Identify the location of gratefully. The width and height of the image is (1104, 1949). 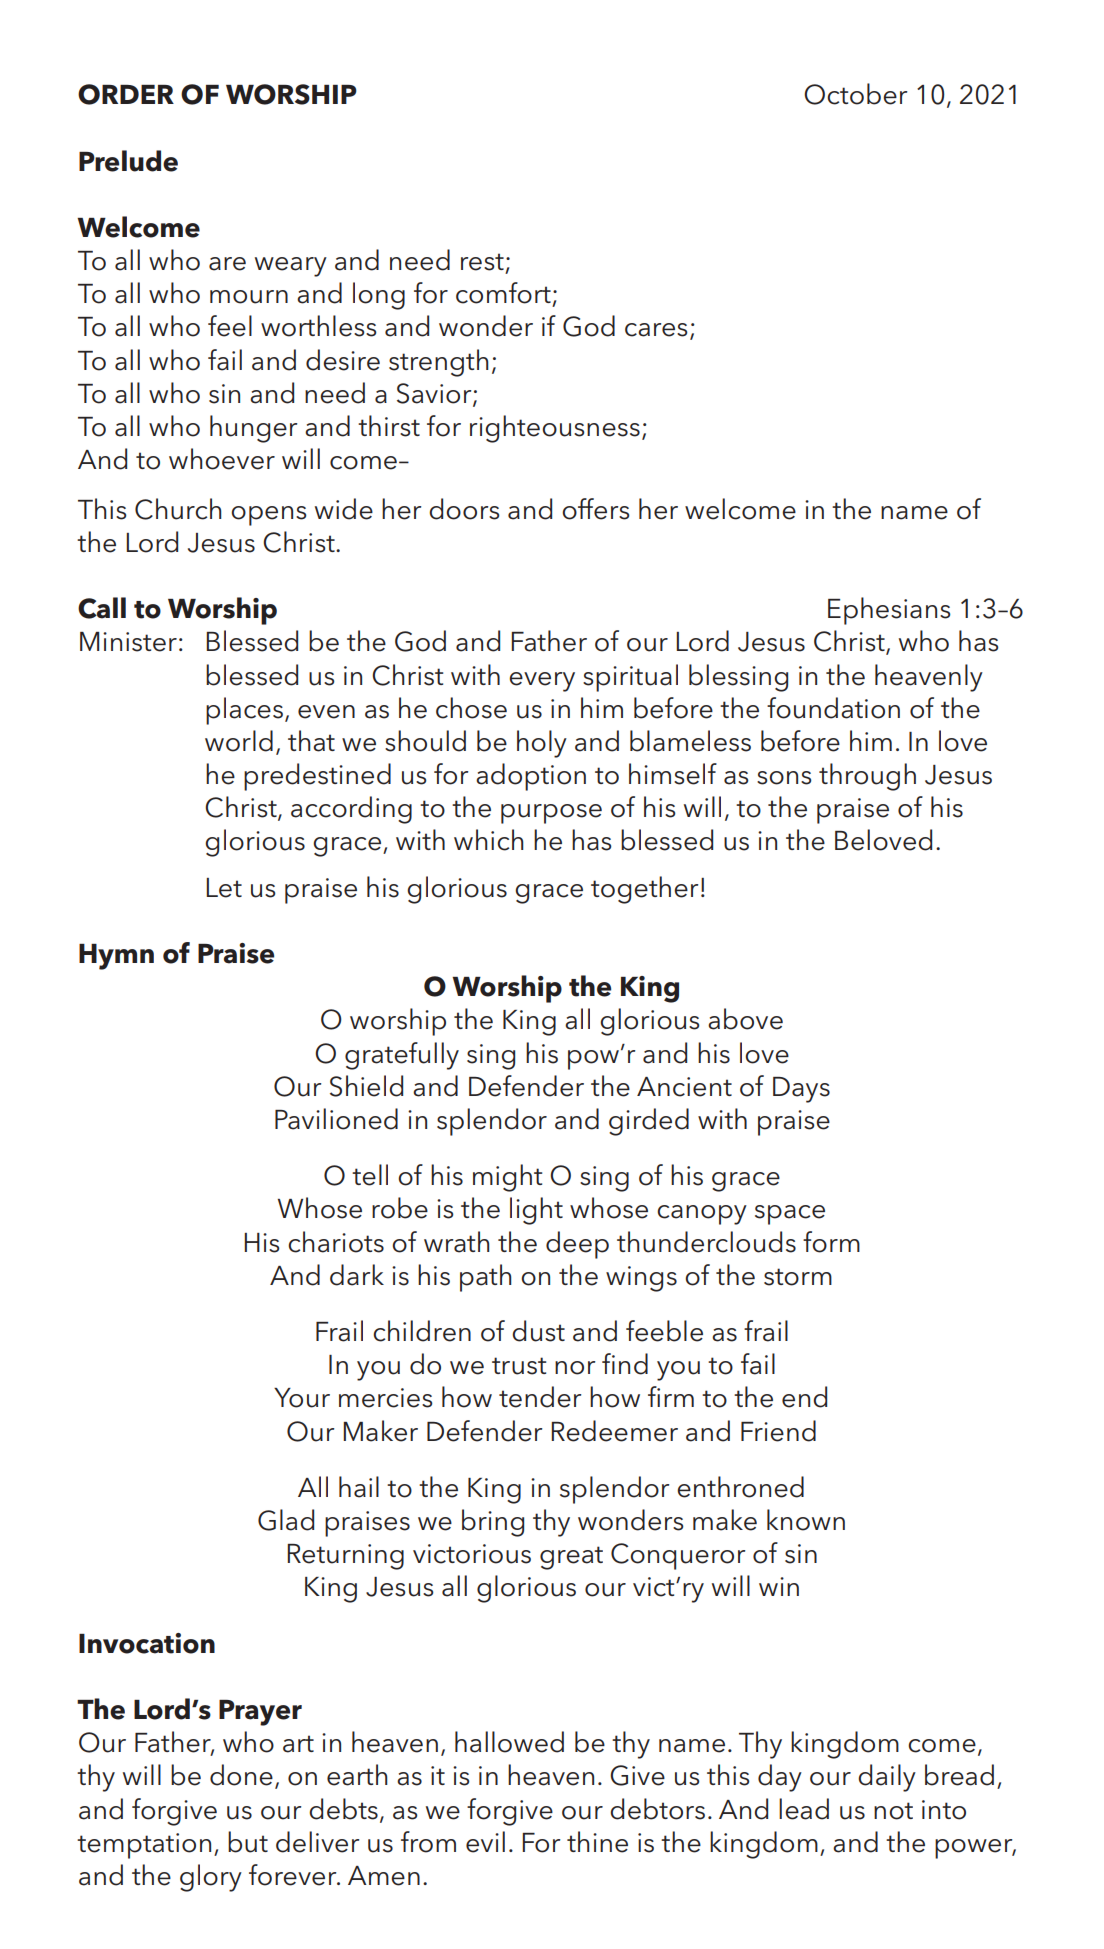
(402, 1056).
